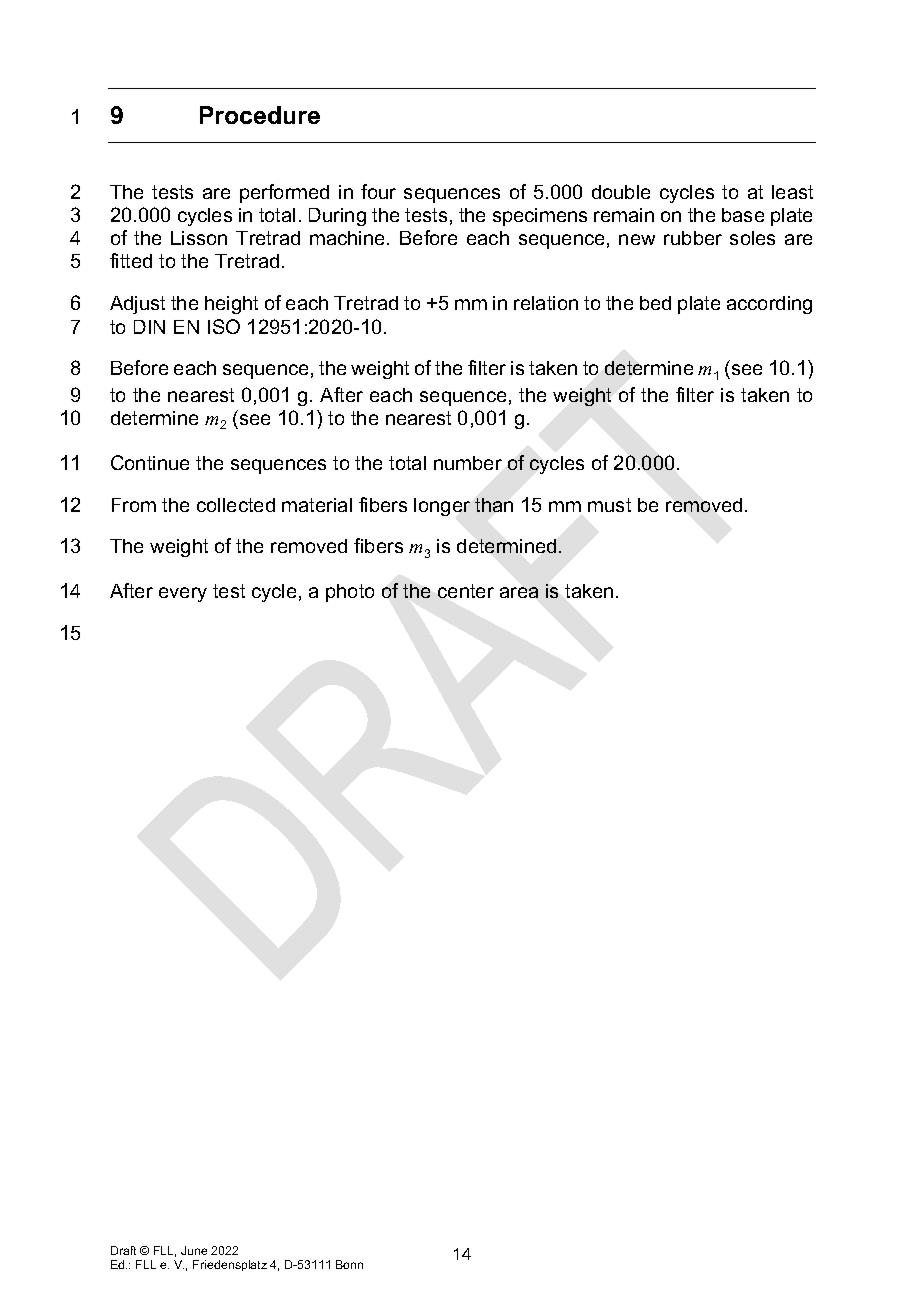 This document has height=1308, width=924. What do you see at coordinates (378, 191) in the document?
I see `four` at bounding box center [378, 191].
